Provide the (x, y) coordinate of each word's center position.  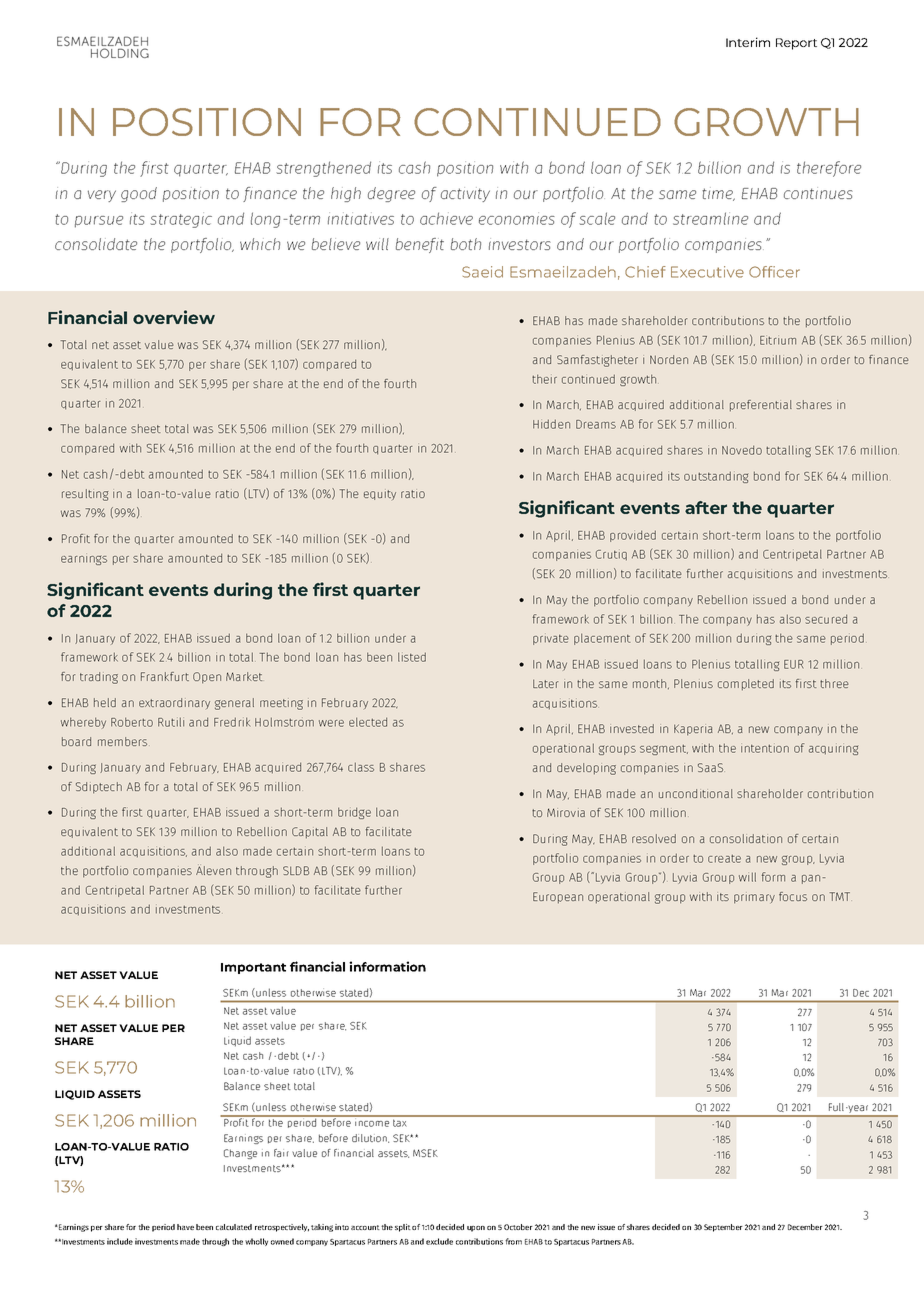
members (122, 741)
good (139, 194)
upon (476, 1229)
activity (465, 194)
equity (380, 495)
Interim (748, 42)
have (185, 1227)
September (723, 1228)
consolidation (746, 838)
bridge (354, 813)
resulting (85, 495)
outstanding (716, 477)
